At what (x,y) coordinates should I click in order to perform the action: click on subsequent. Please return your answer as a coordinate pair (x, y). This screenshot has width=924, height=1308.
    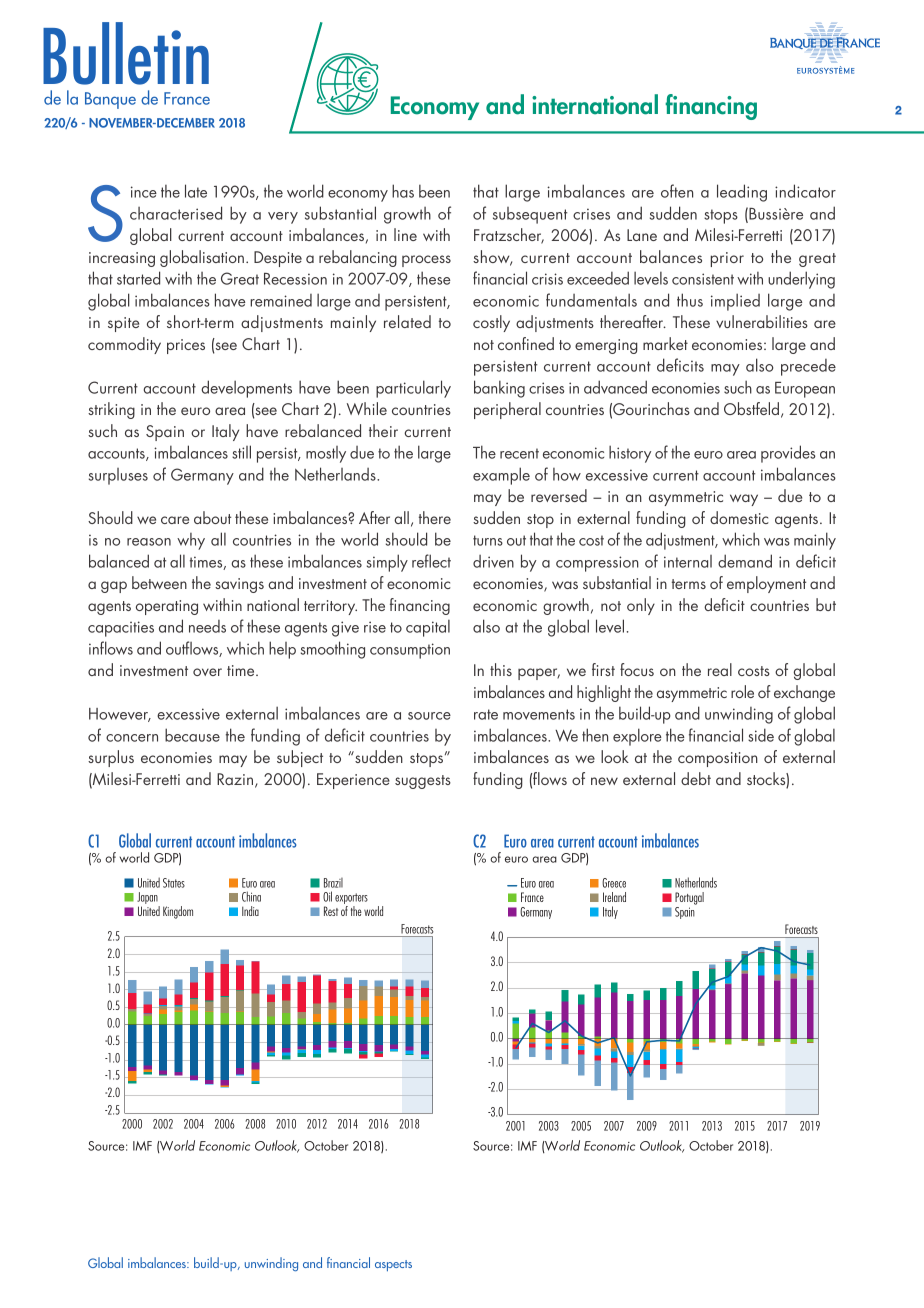
    Looking at the image, I should click on (530, 215).
